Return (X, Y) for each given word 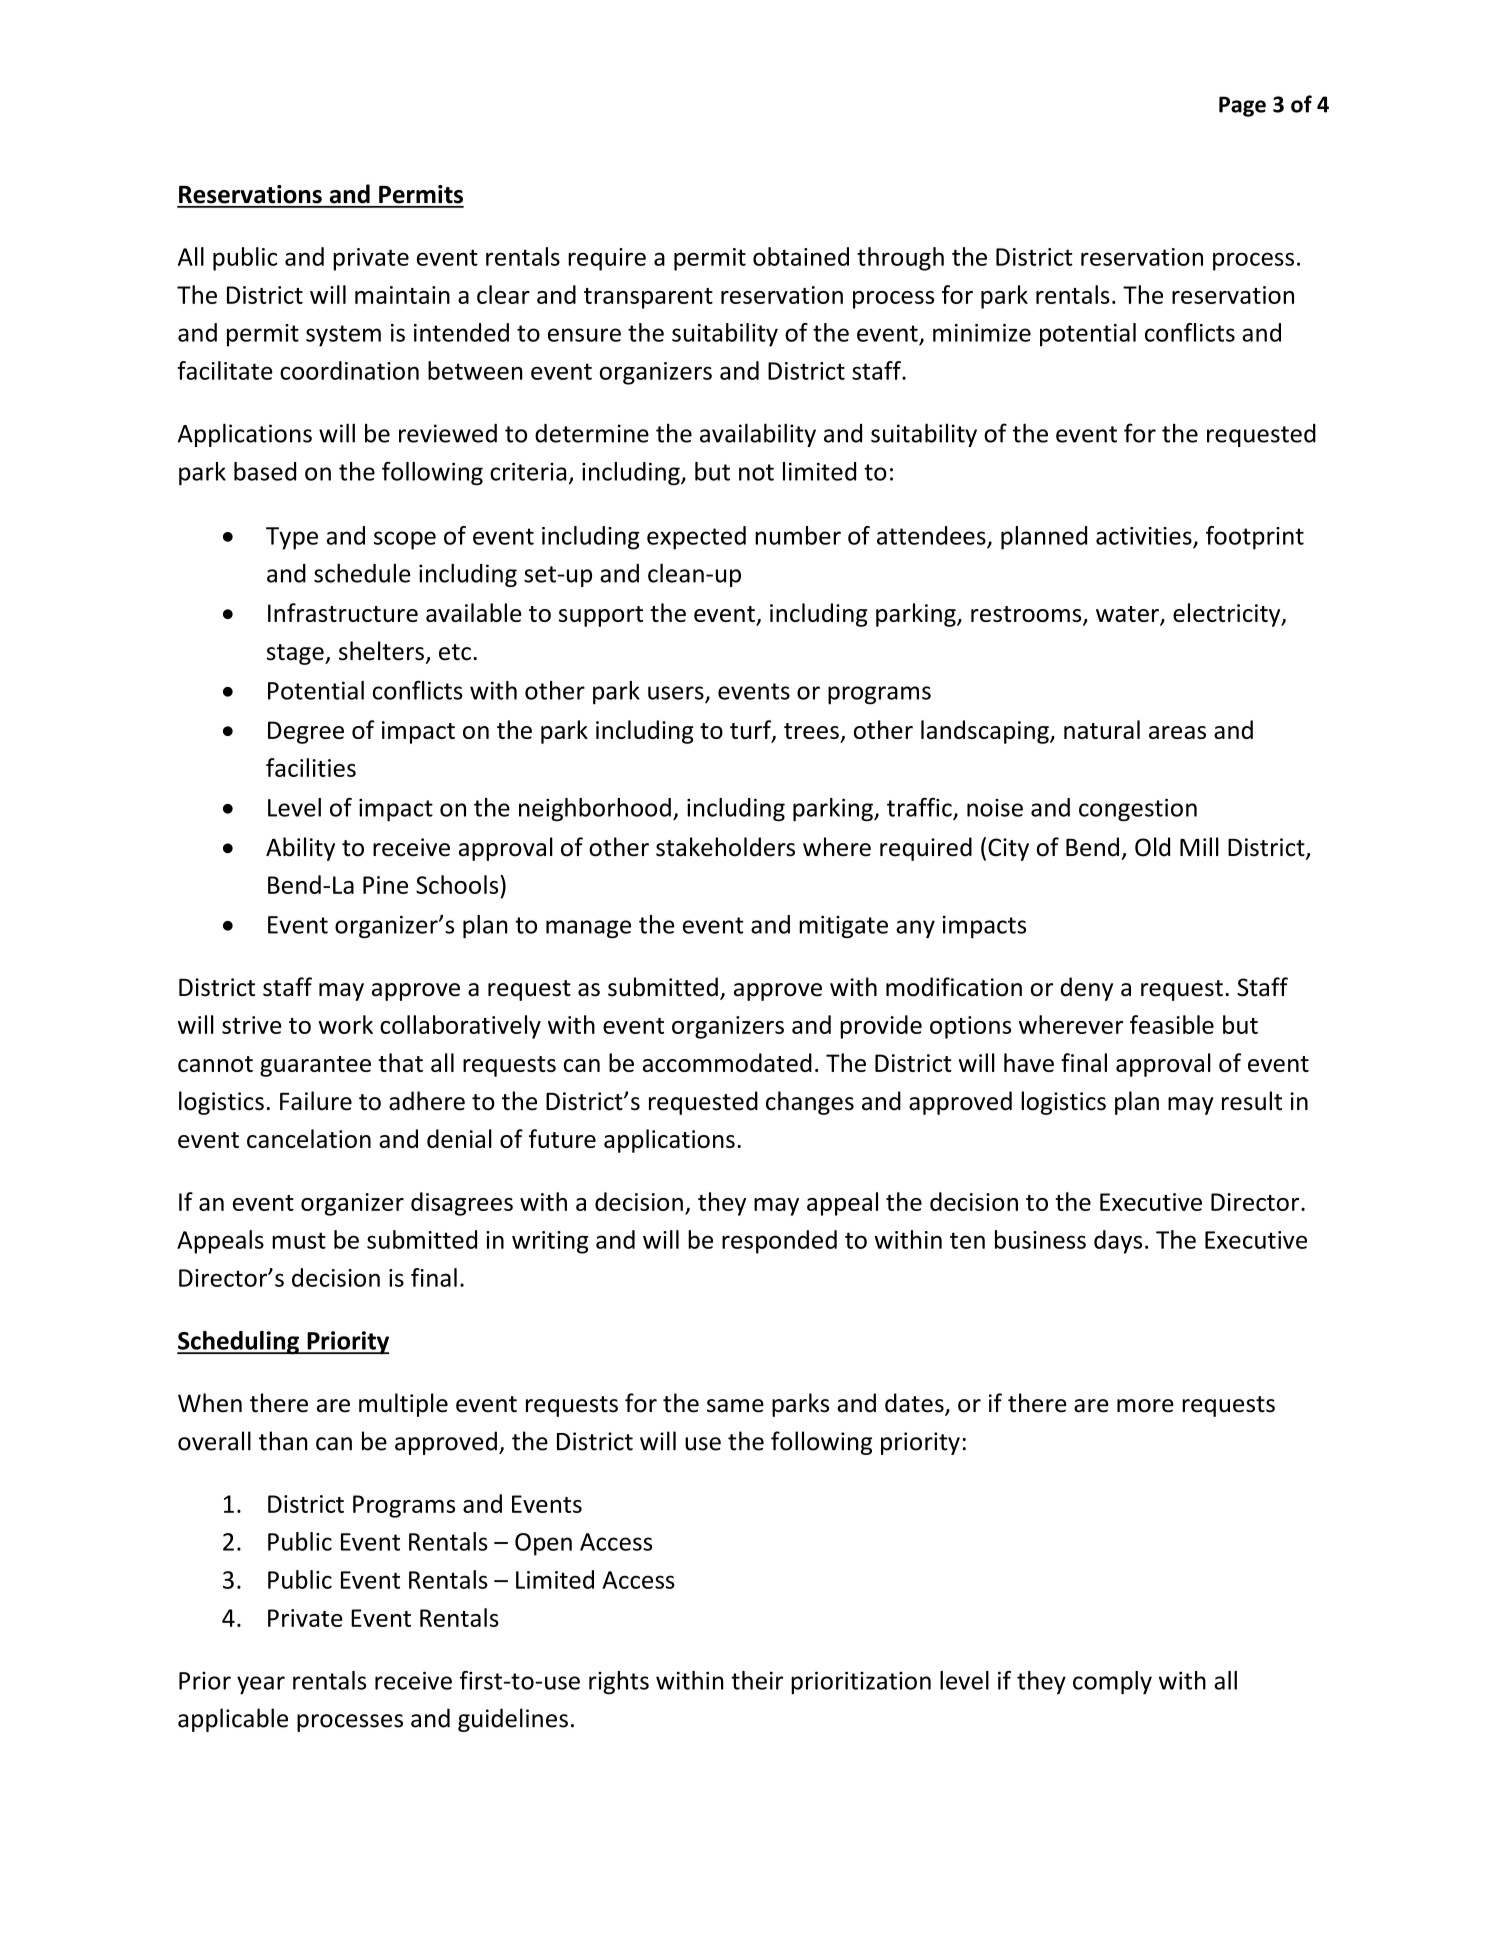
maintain (402, 295)
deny (1086, 989)
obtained (801, 256)
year (261, 1685)
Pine (385, 885)
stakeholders (725, 847)
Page (1242, 106)
